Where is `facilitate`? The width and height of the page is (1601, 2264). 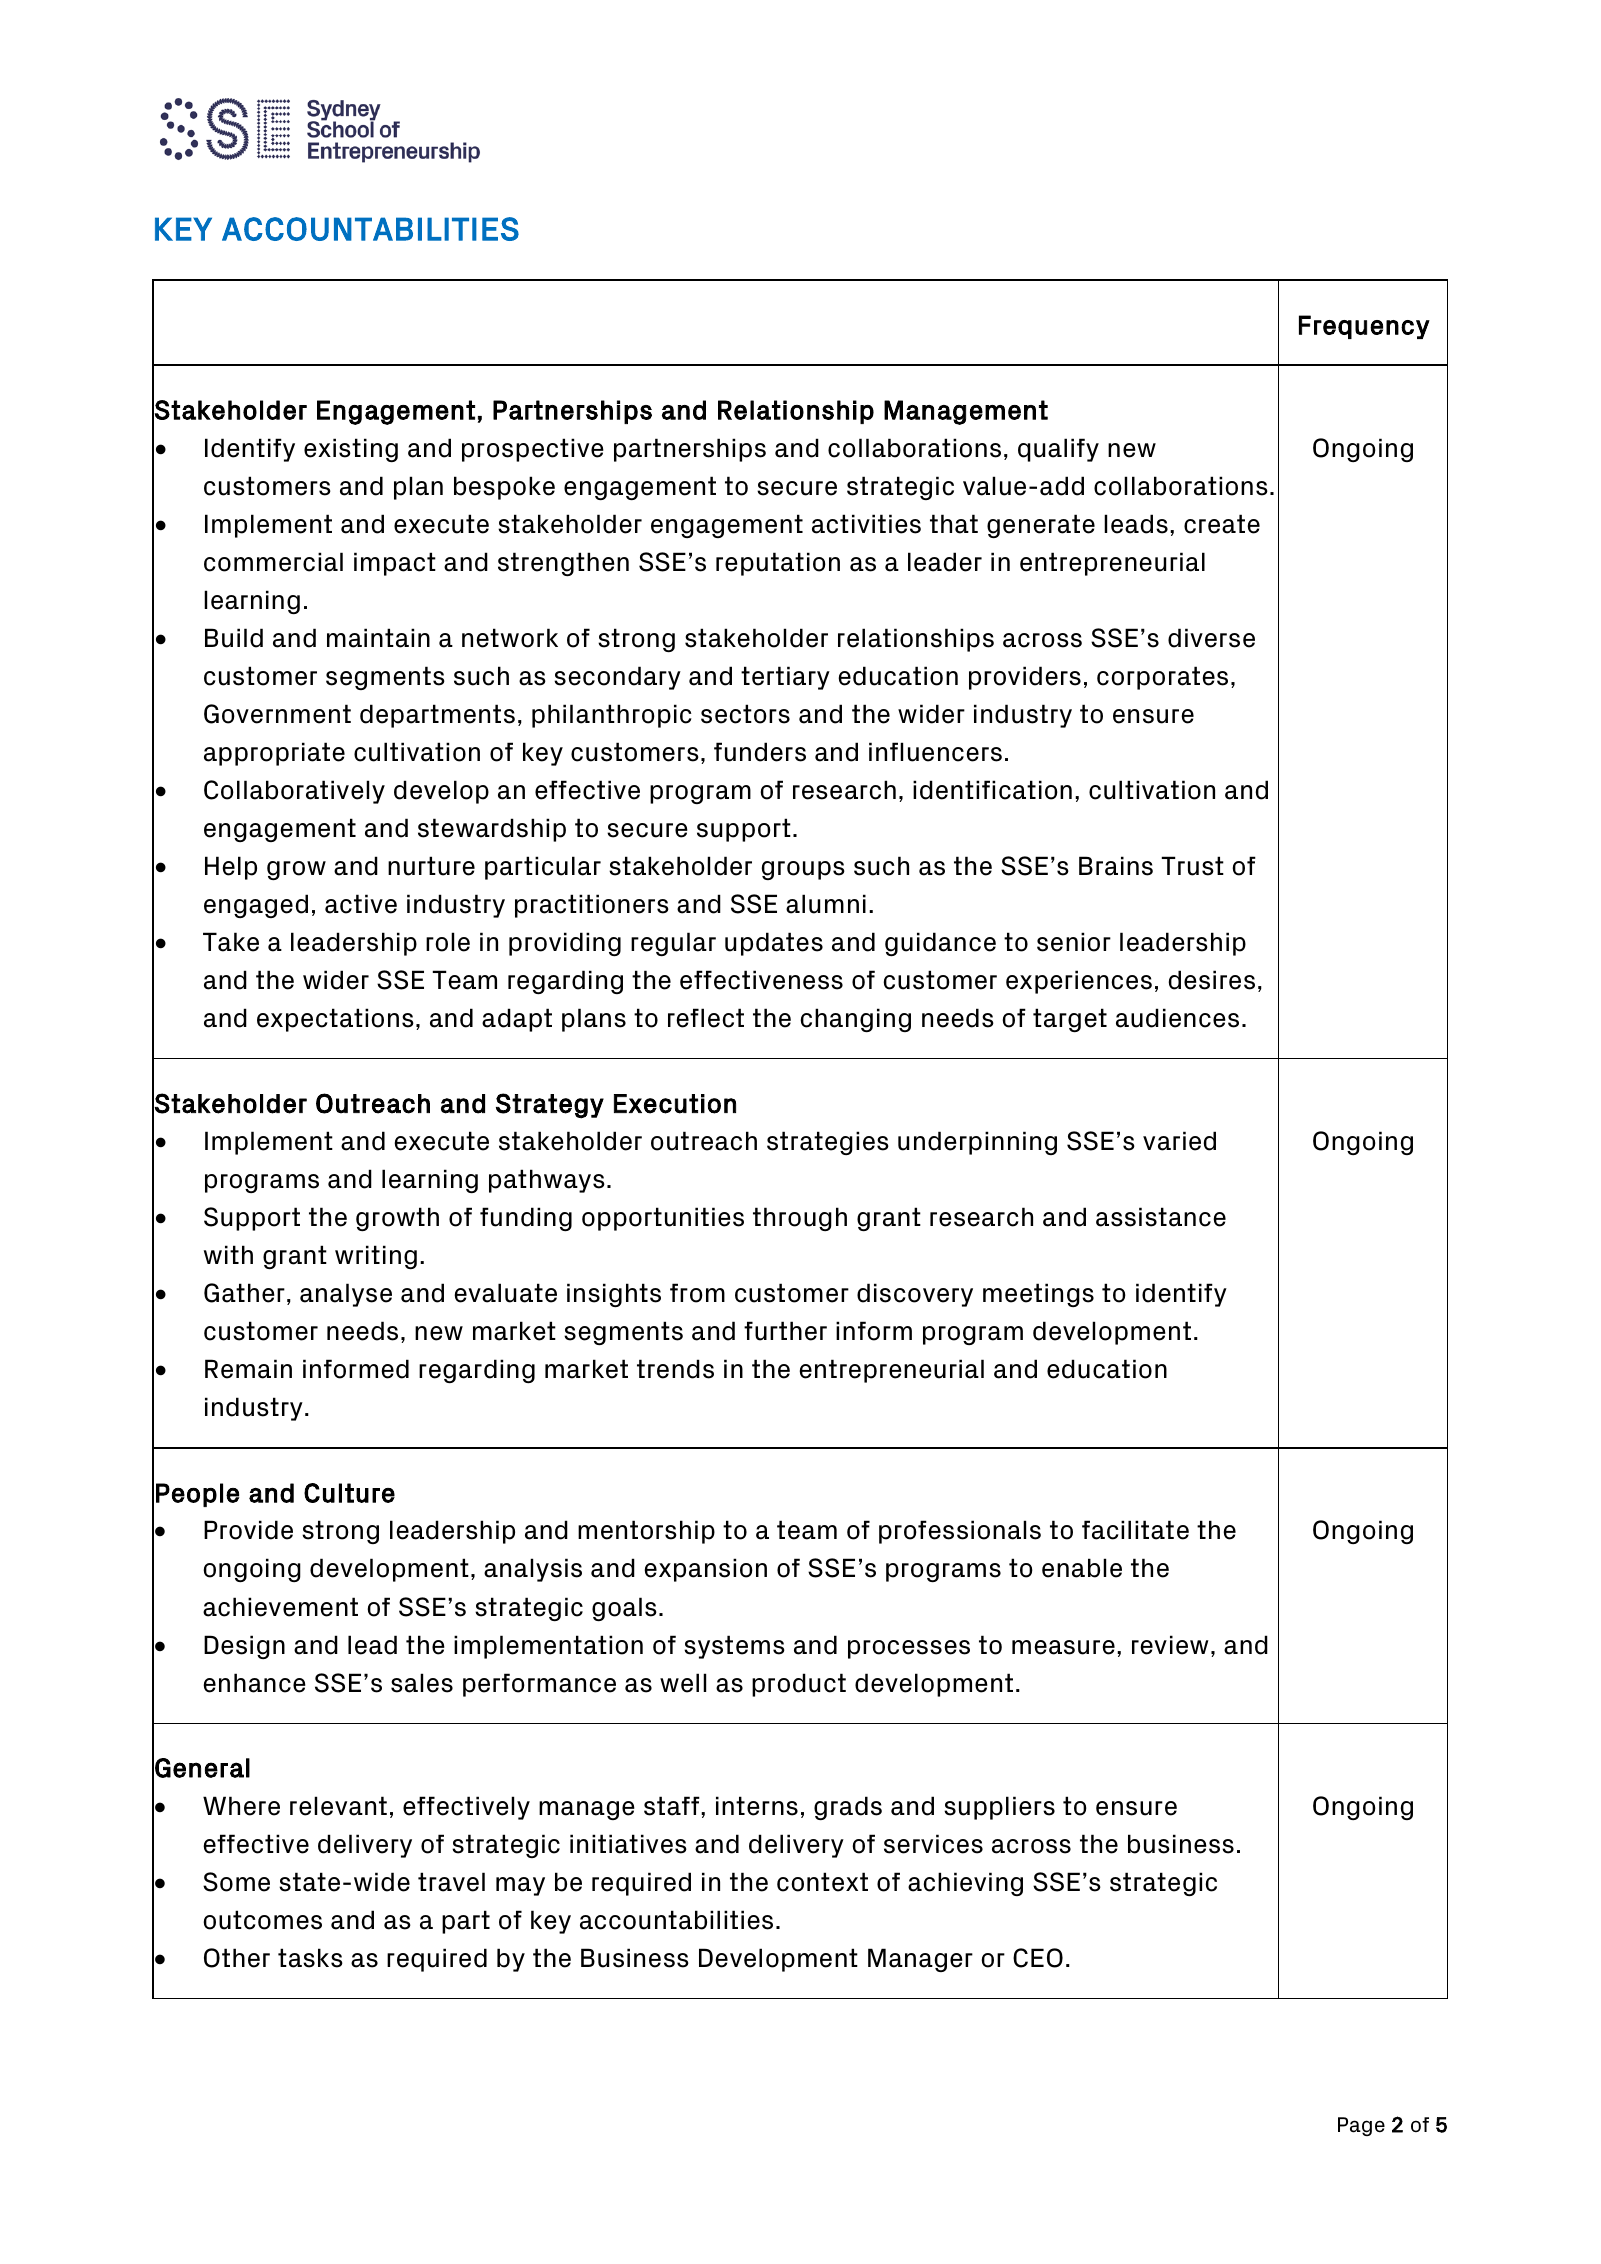 facilitate is located at coordinates (1135, 1530).
